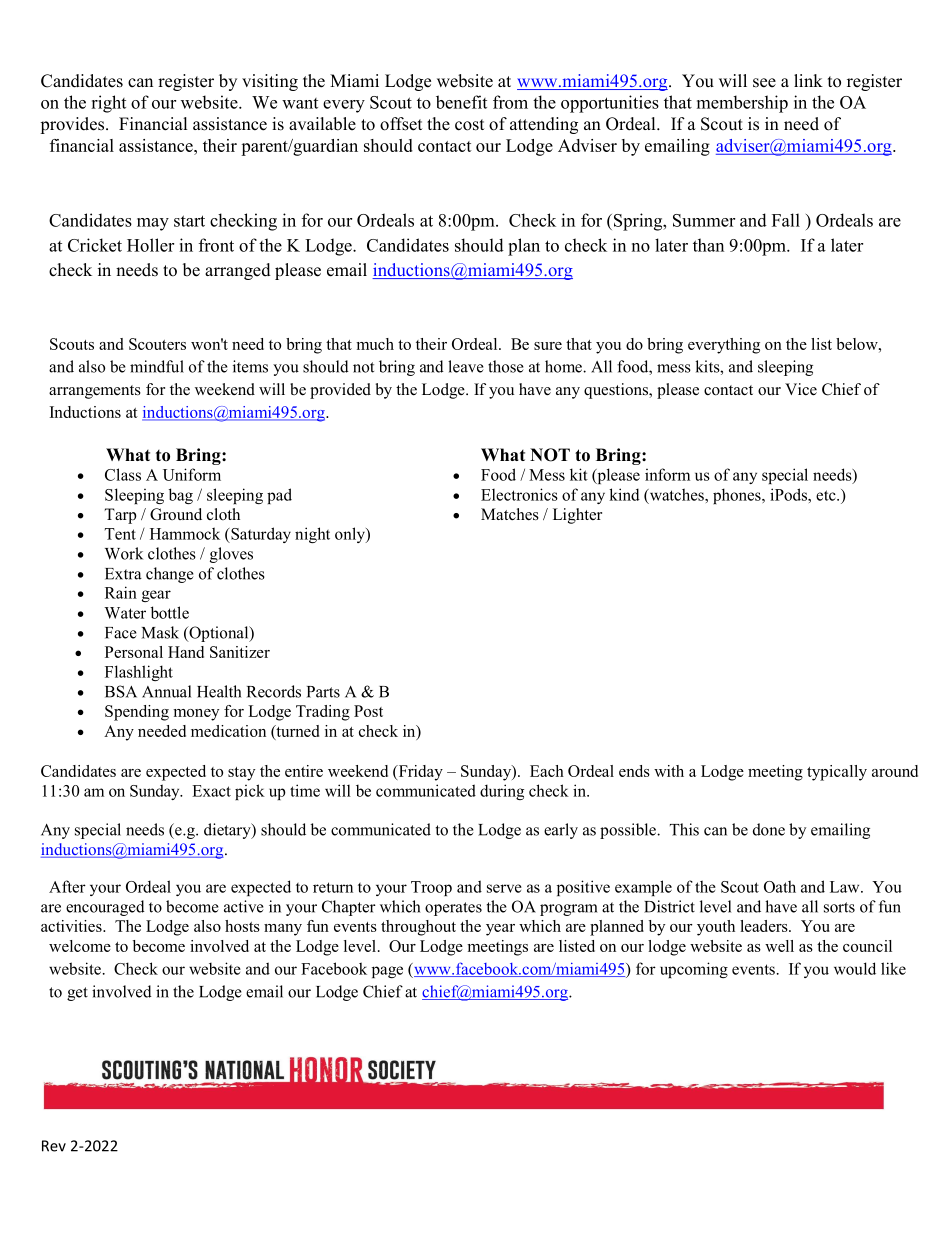 The height and width of the screenshot is (1233, 952). What do you see at coordinates (469, 125) in the screenshot?
I see `cost` at bounding box center [469, 125].
